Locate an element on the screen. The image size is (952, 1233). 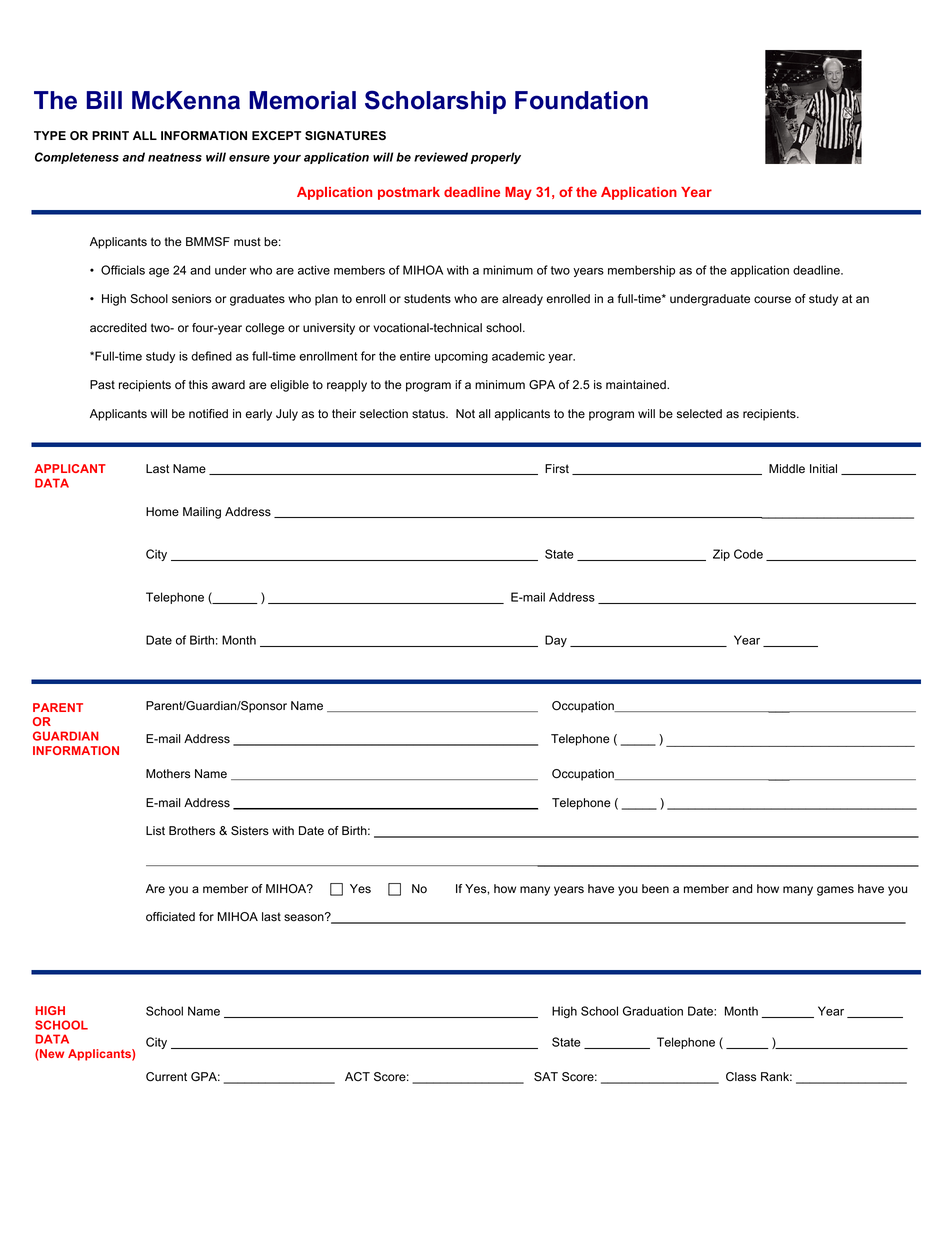
Scholarship is located at coordinates (435, 102).
